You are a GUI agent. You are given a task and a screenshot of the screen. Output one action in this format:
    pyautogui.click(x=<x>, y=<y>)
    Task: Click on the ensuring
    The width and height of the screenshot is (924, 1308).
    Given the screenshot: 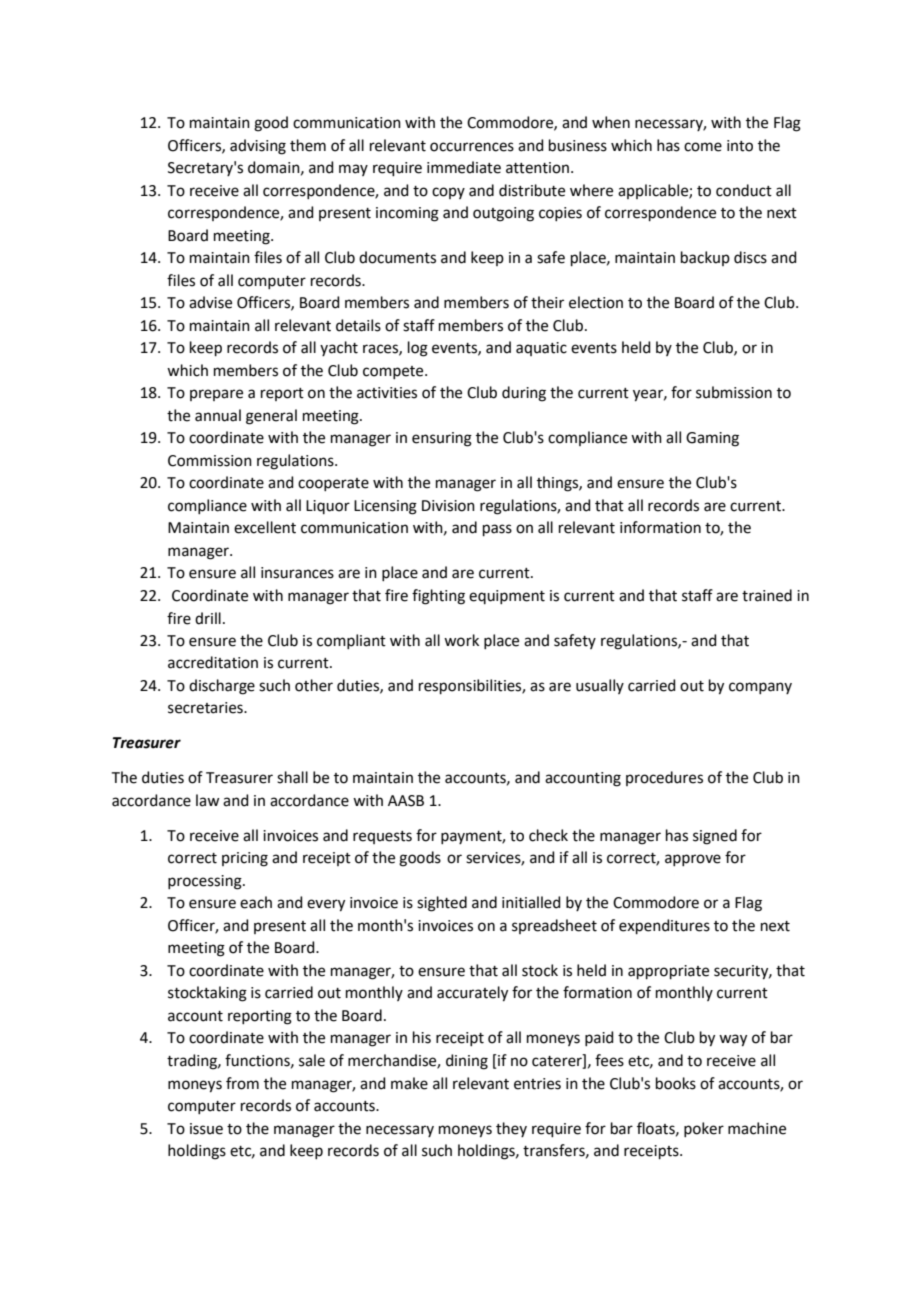 What is the action you would take?
    pyautogui.click(x=442, y=439)
